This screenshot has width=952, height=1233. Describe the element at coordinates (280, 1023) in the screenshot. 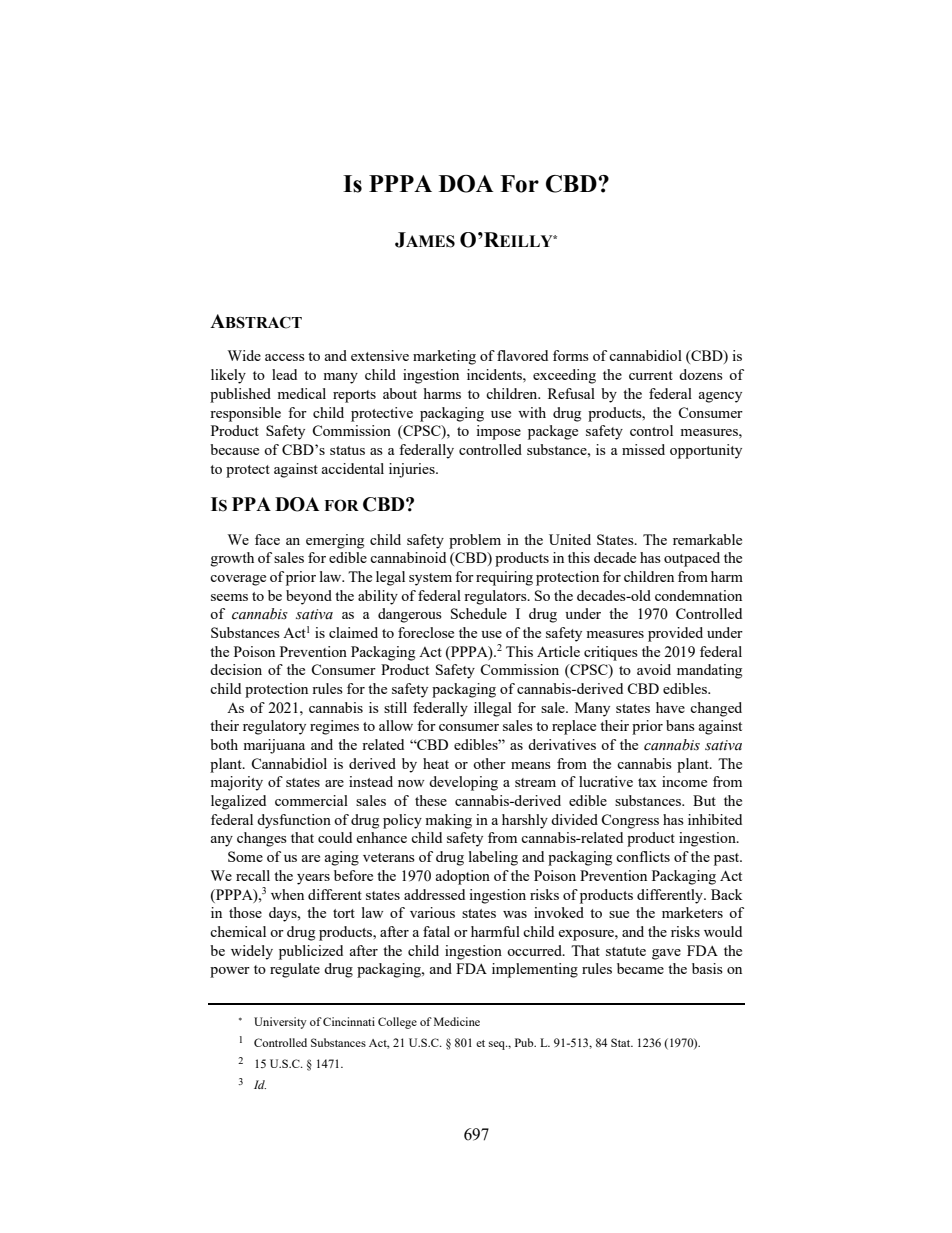

I see `University` at that location.
